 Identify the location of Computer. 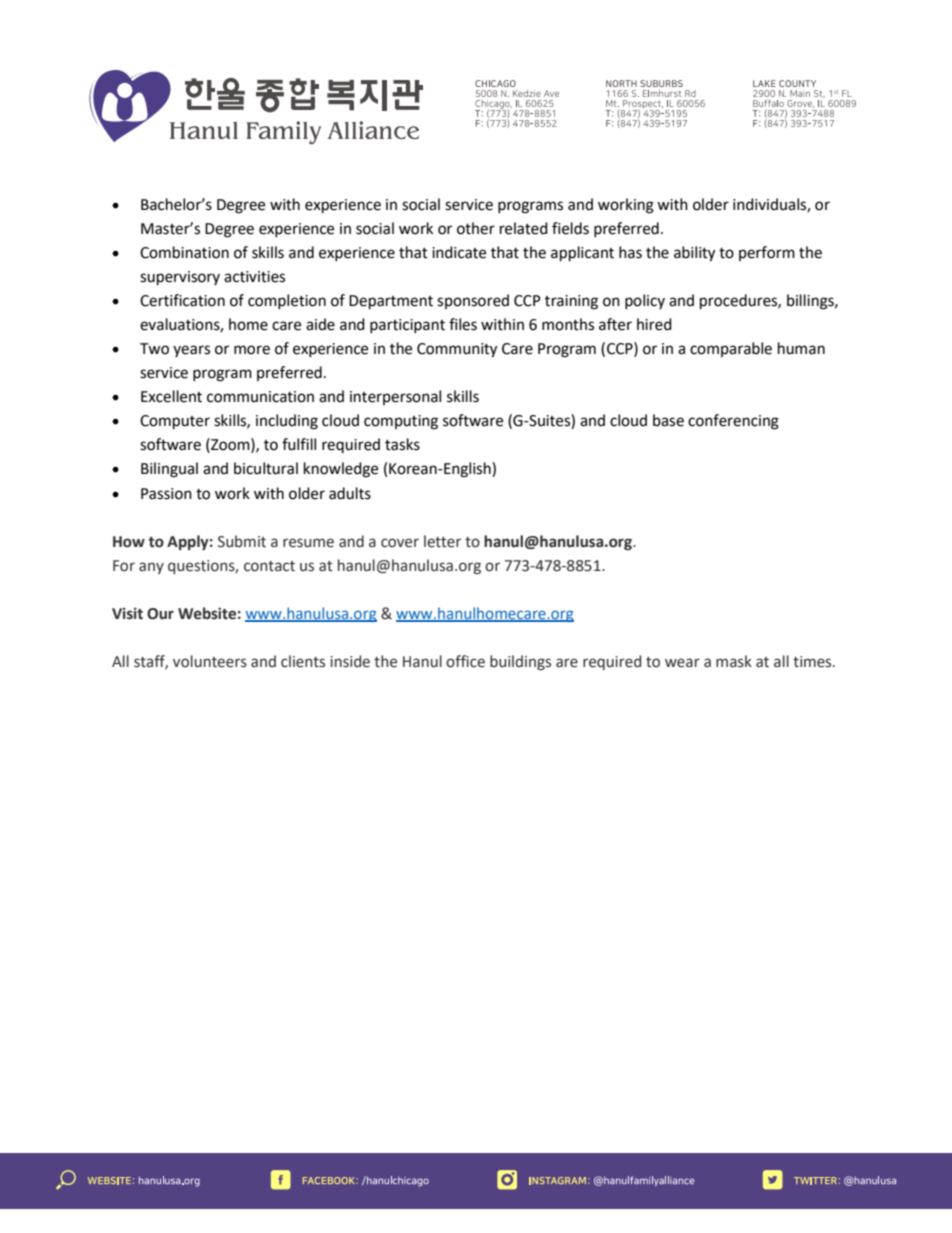
(175, 422).
